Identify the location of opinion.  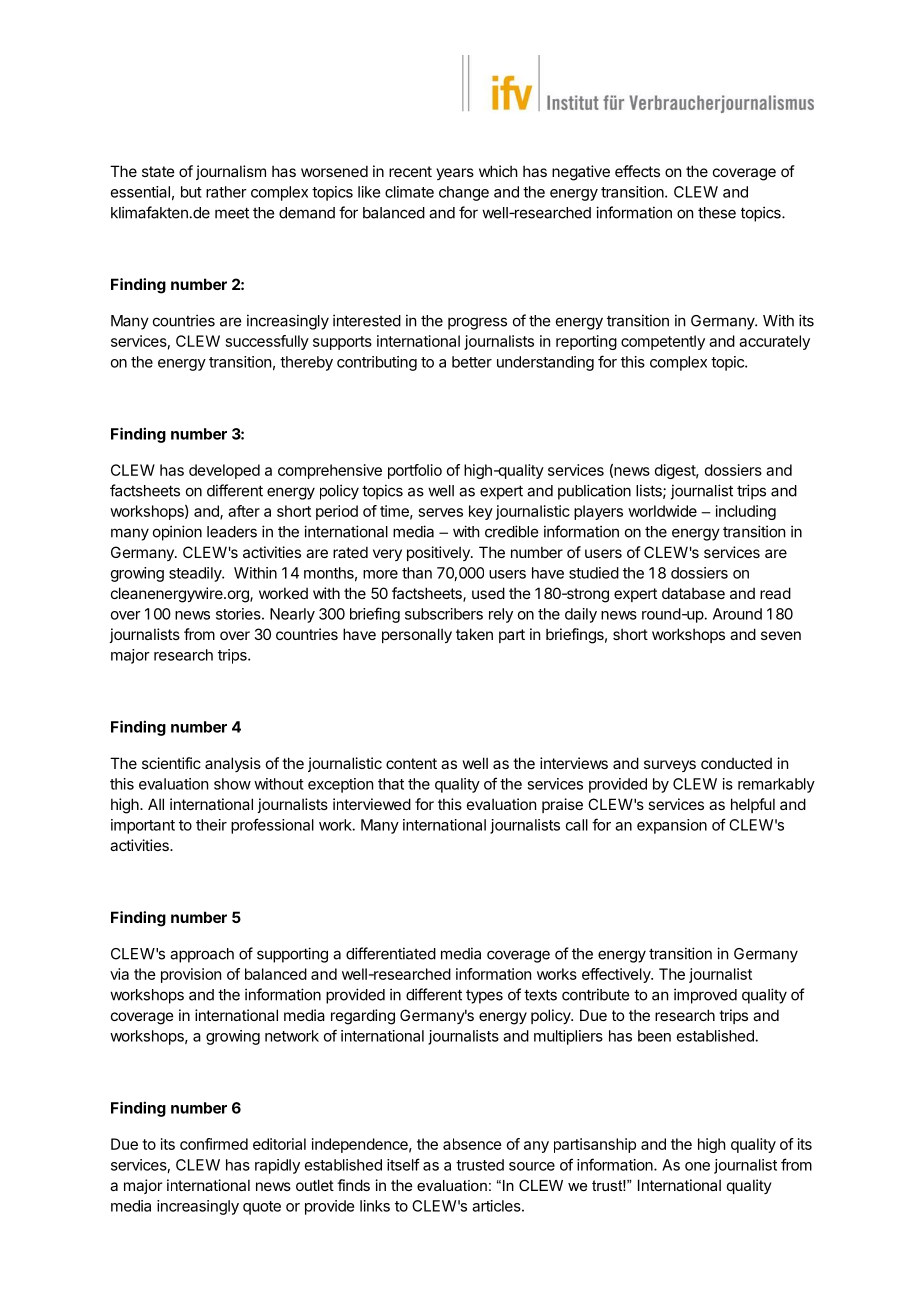
(177, 533).
